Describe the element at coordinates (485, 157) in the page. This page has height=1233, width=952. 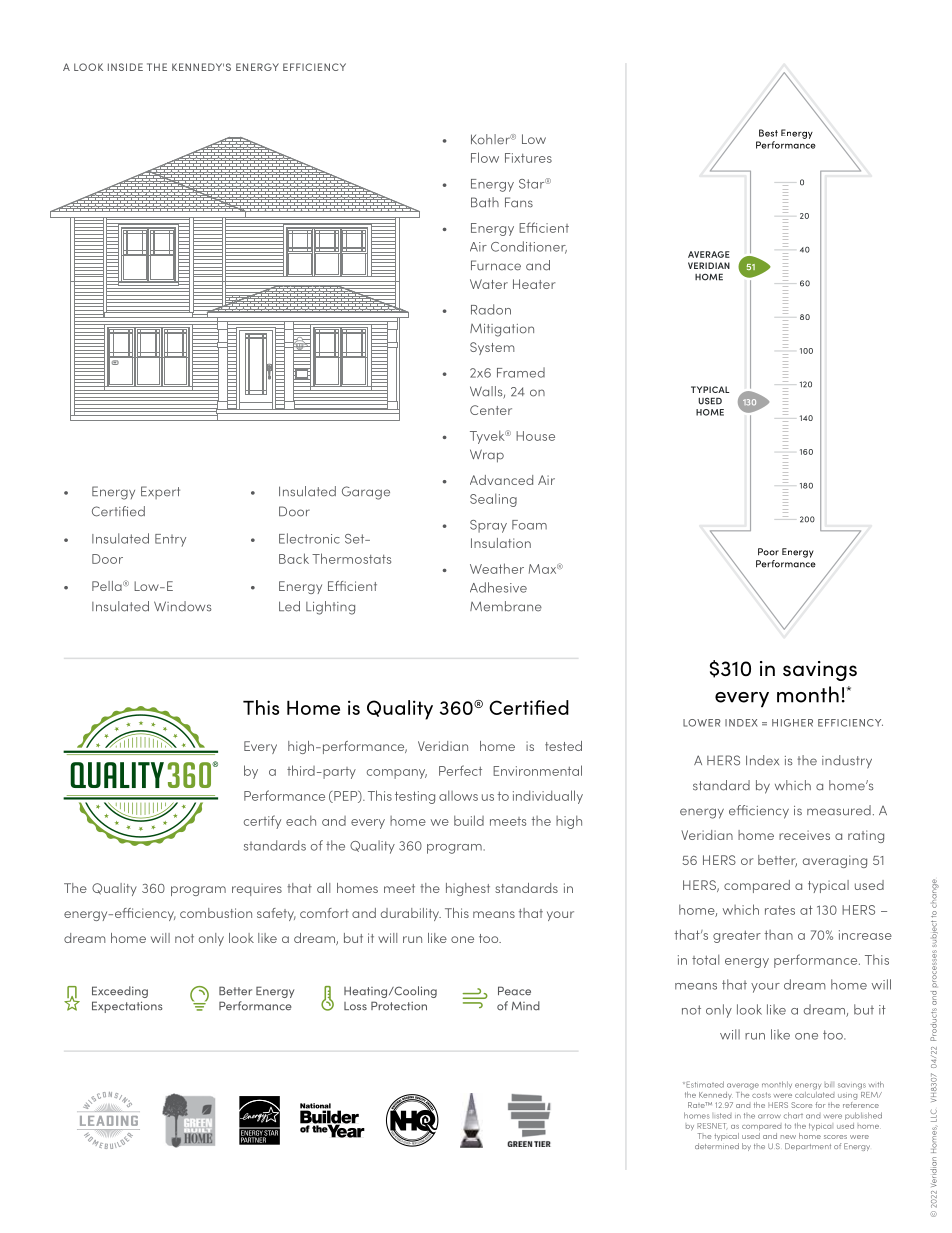
I see `Flow` at that location.
